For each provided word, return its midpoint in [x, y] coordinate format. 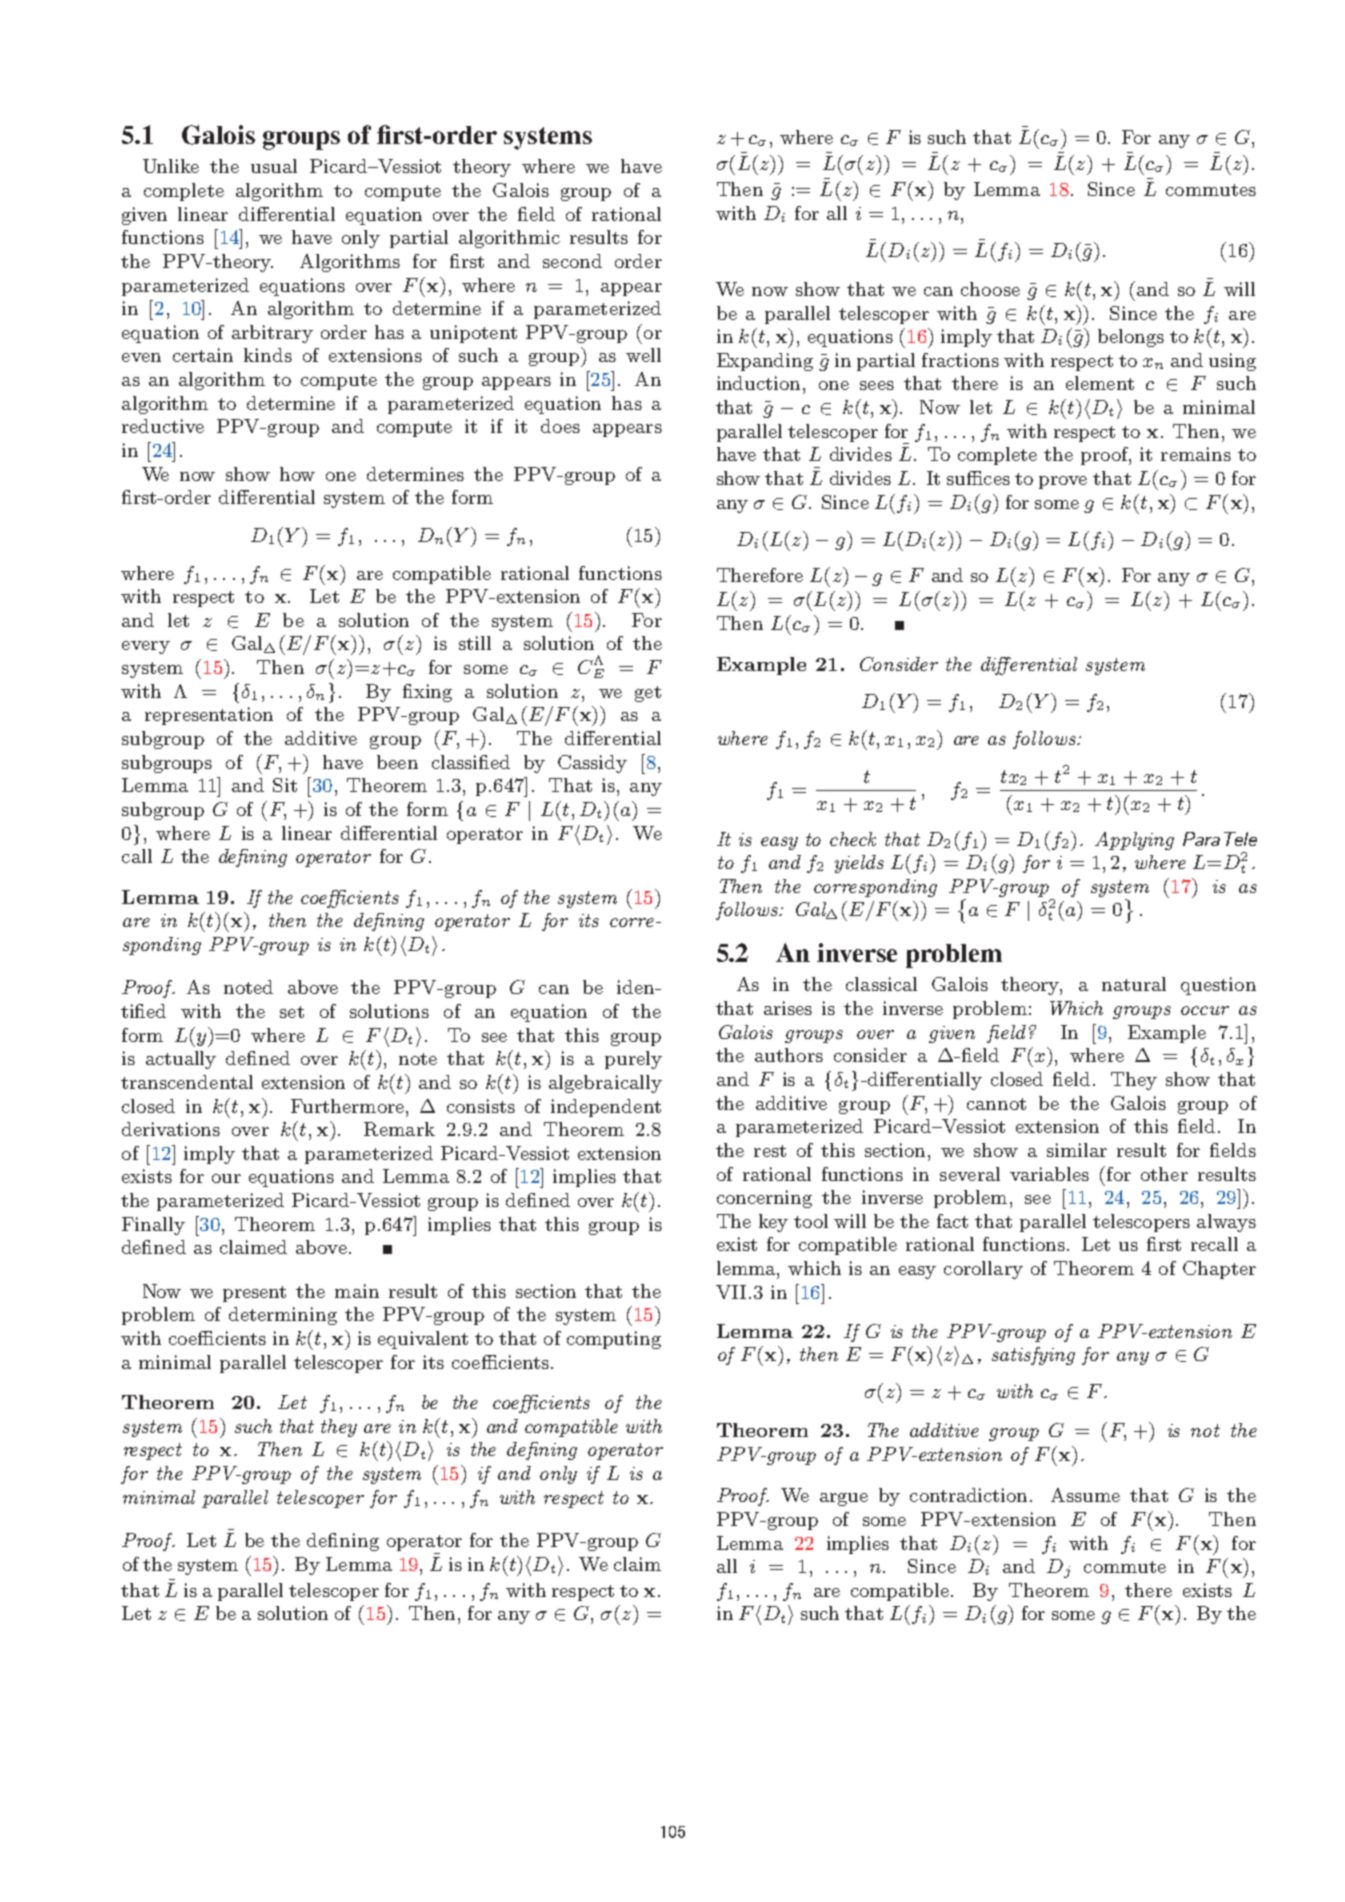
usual [274, 166]
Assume [1085, 1495]
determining [283, 1316]
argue [844, 1499]
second [572, 261]
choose [990, 289]
